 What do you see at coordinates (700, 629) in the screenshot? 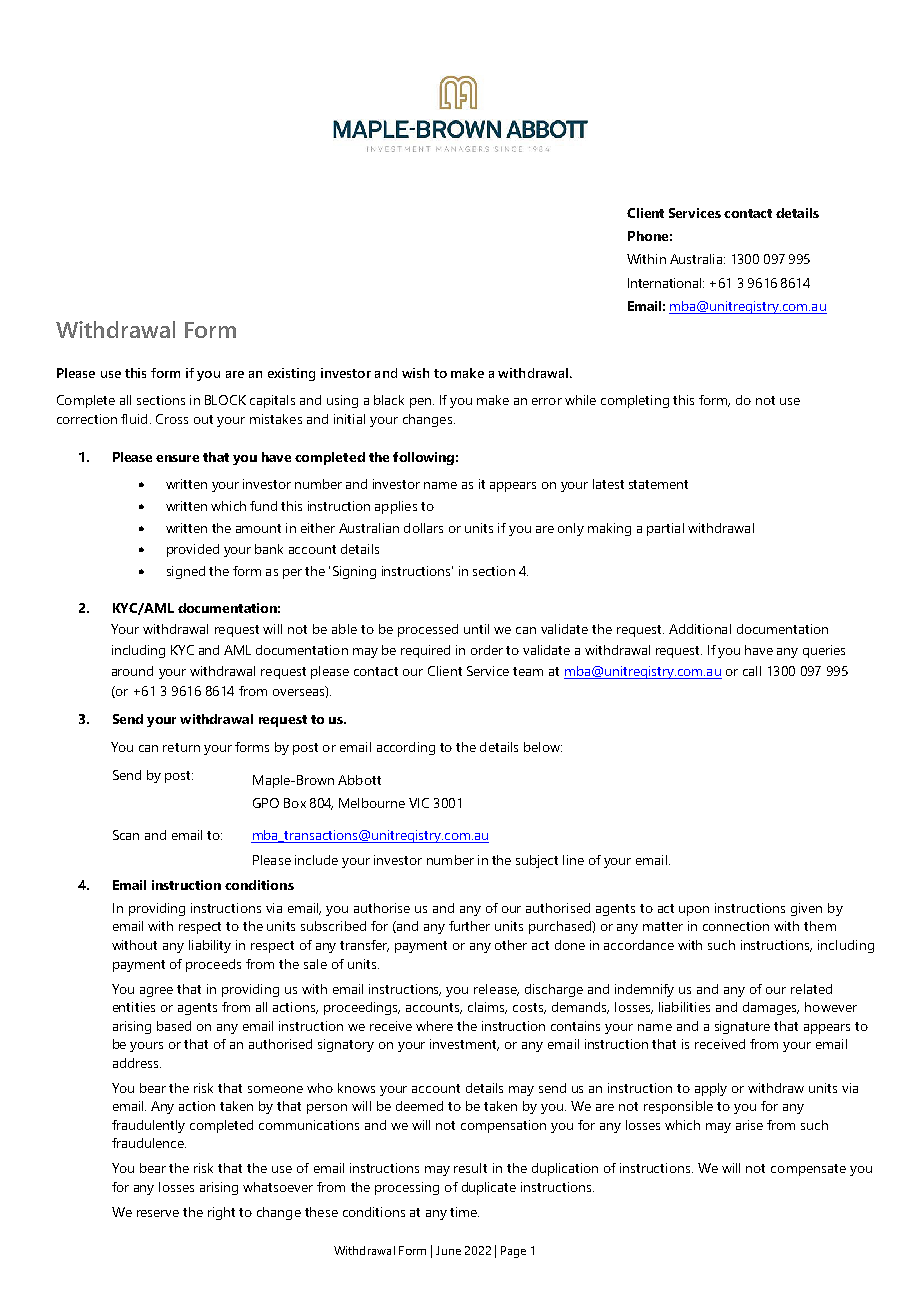
I see `Additional` at bounding box center [700, 629].
